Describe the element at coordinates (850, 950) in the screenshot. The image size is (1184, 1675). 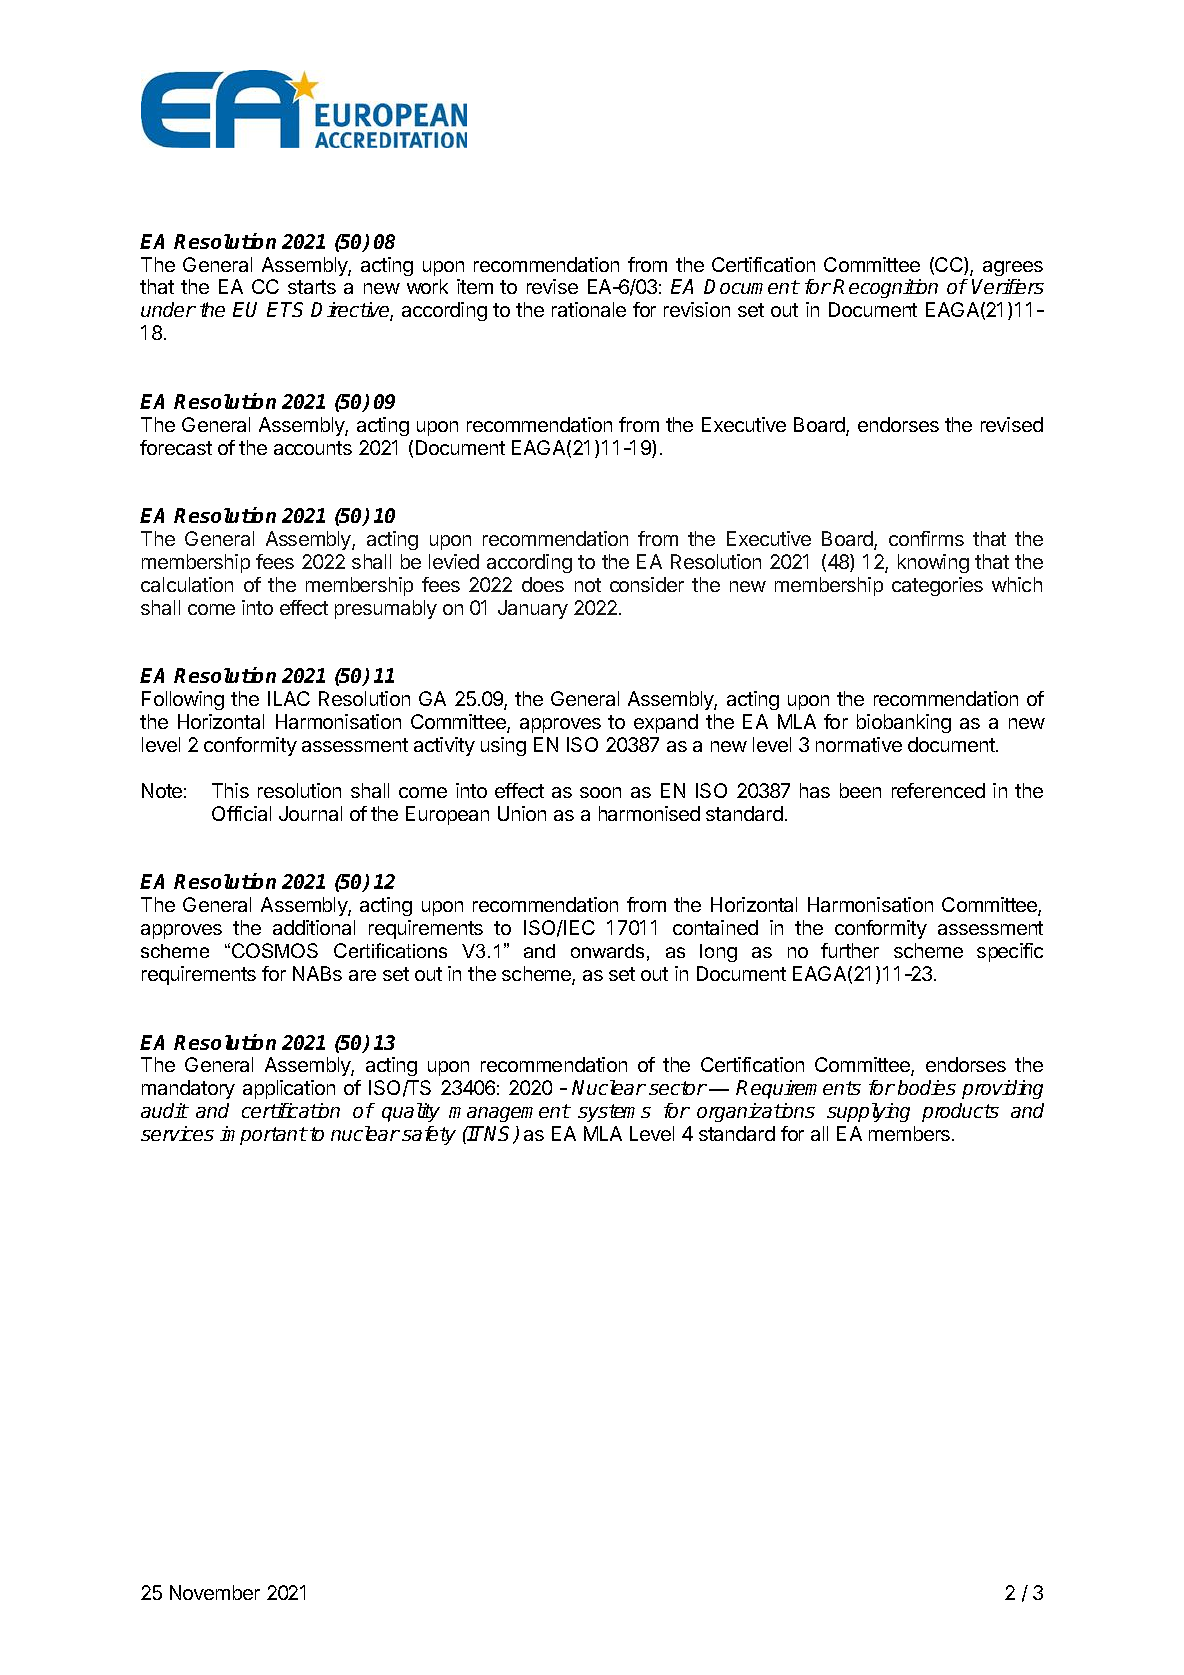
I see `further` at that location.
